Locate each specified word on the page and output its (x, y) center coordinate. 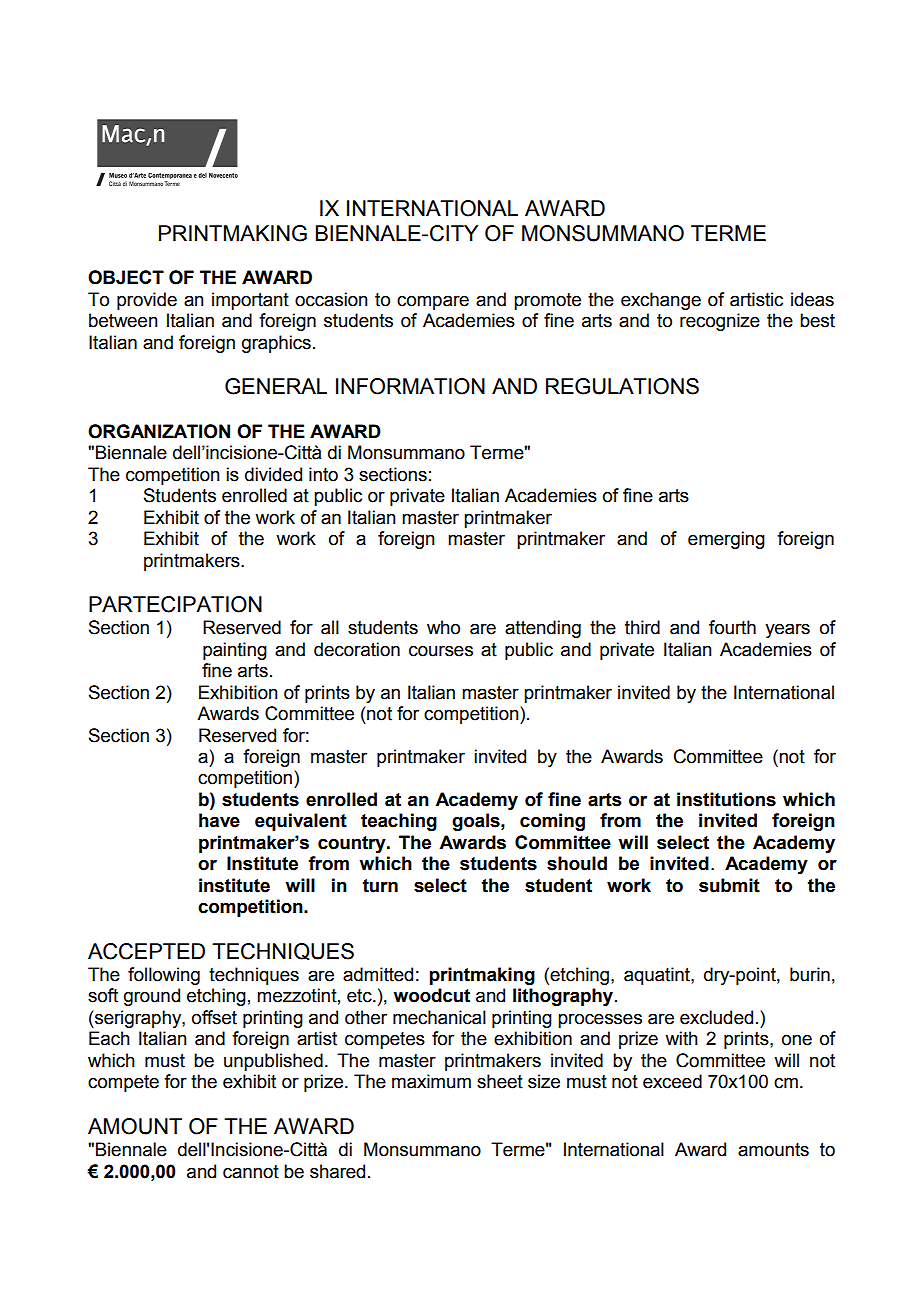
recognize (720, 322)
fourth (732, 627)
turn (380, 886)
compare (433, 303)
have (219, 820)
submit (729, 885)
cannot (251, 1172)
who (443, 627)
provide (147, 301)
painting (235, 651)
